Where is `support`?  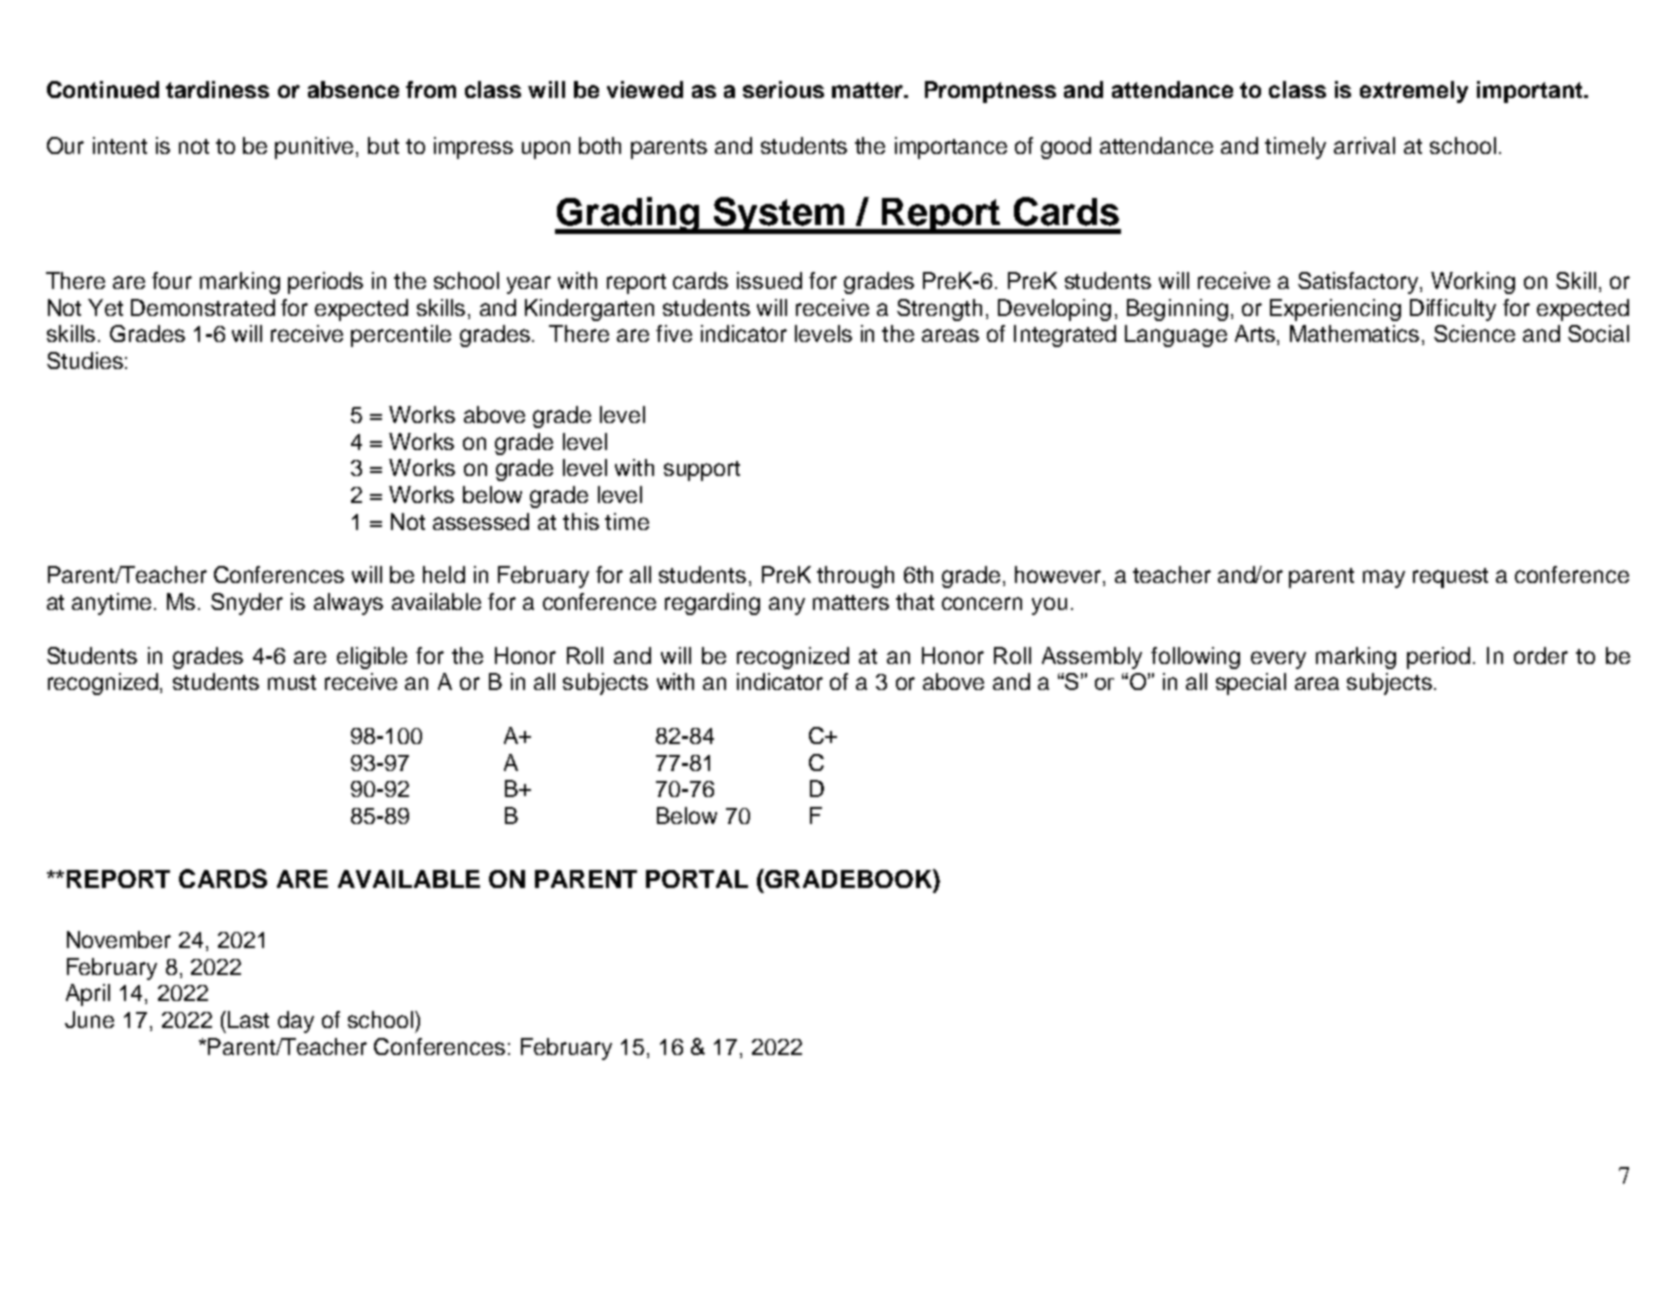
support is located at coordinates (702, 471).
